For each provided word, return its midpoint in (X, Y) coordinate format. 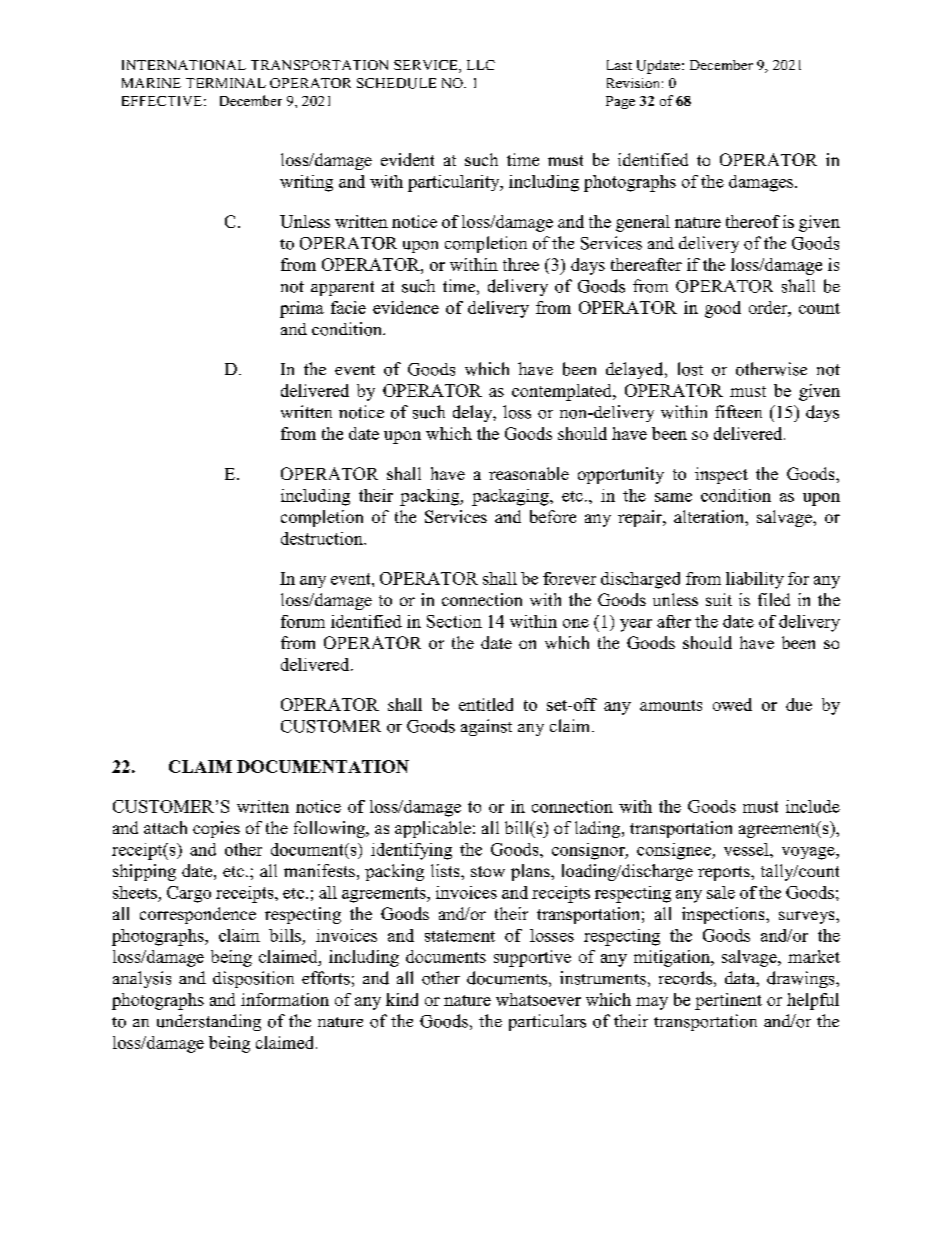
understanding (209, 1022)
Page (620, 102)
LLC (481, 65)
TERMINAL (226, 83)
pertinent (728, 1001)
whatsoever (538, 999)
